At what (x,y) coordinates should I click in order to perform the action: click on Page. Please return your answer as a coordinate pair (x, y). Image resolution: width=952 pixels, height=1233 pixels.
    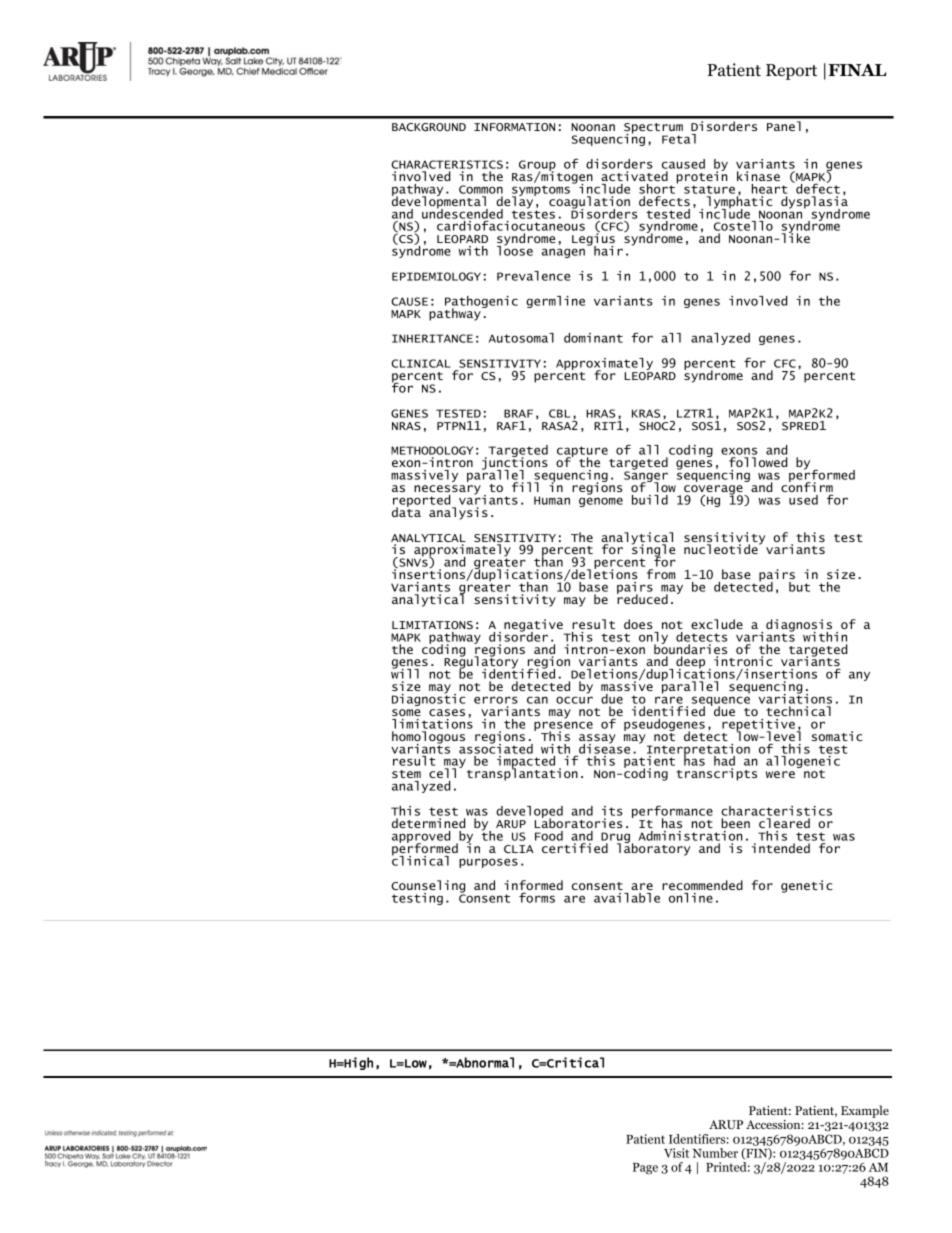
    Looking at the image, I should click on (645, 1168).
